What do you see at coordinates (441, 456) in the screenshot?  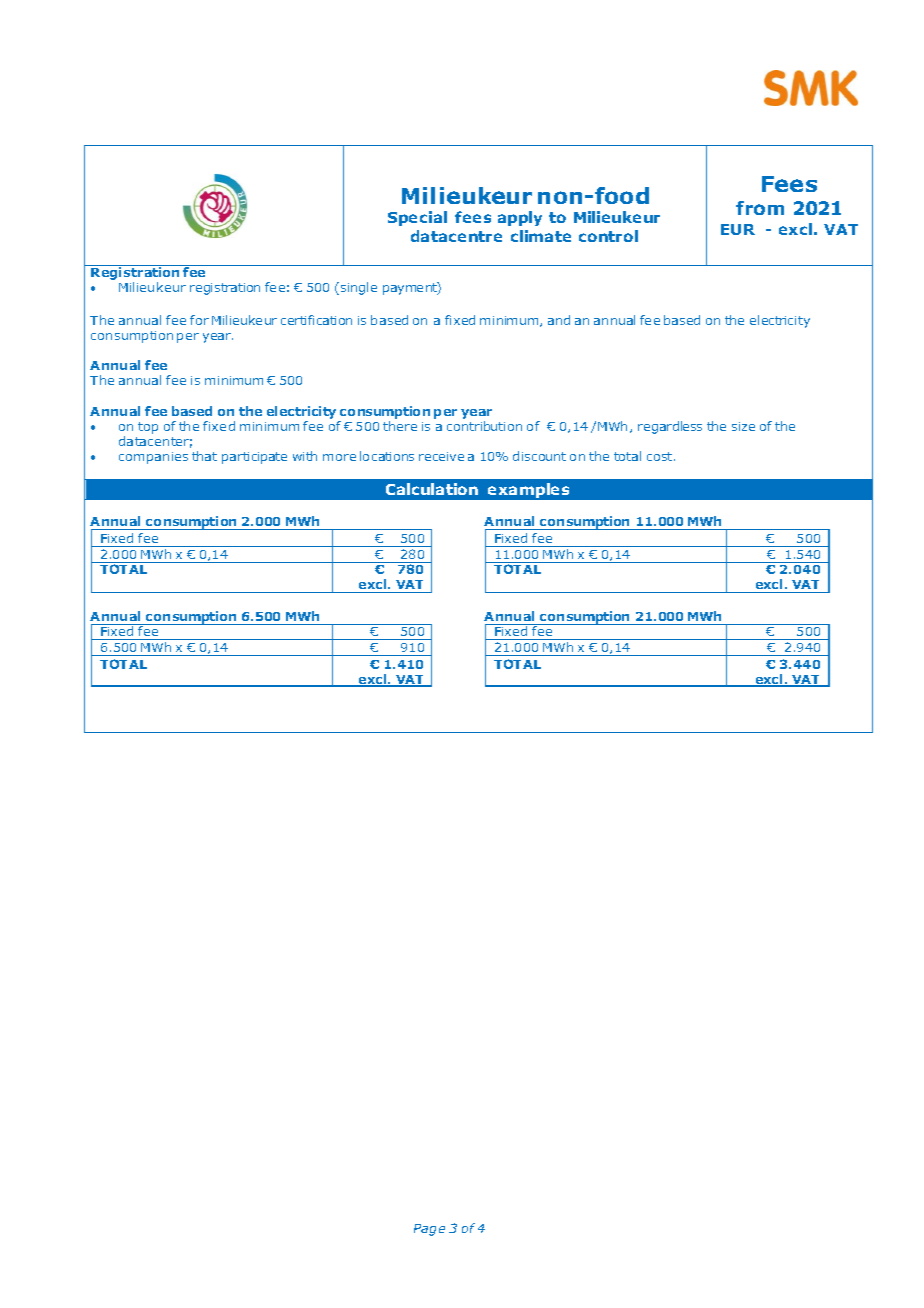 I see `receive` at bounding box center [441, 456].
